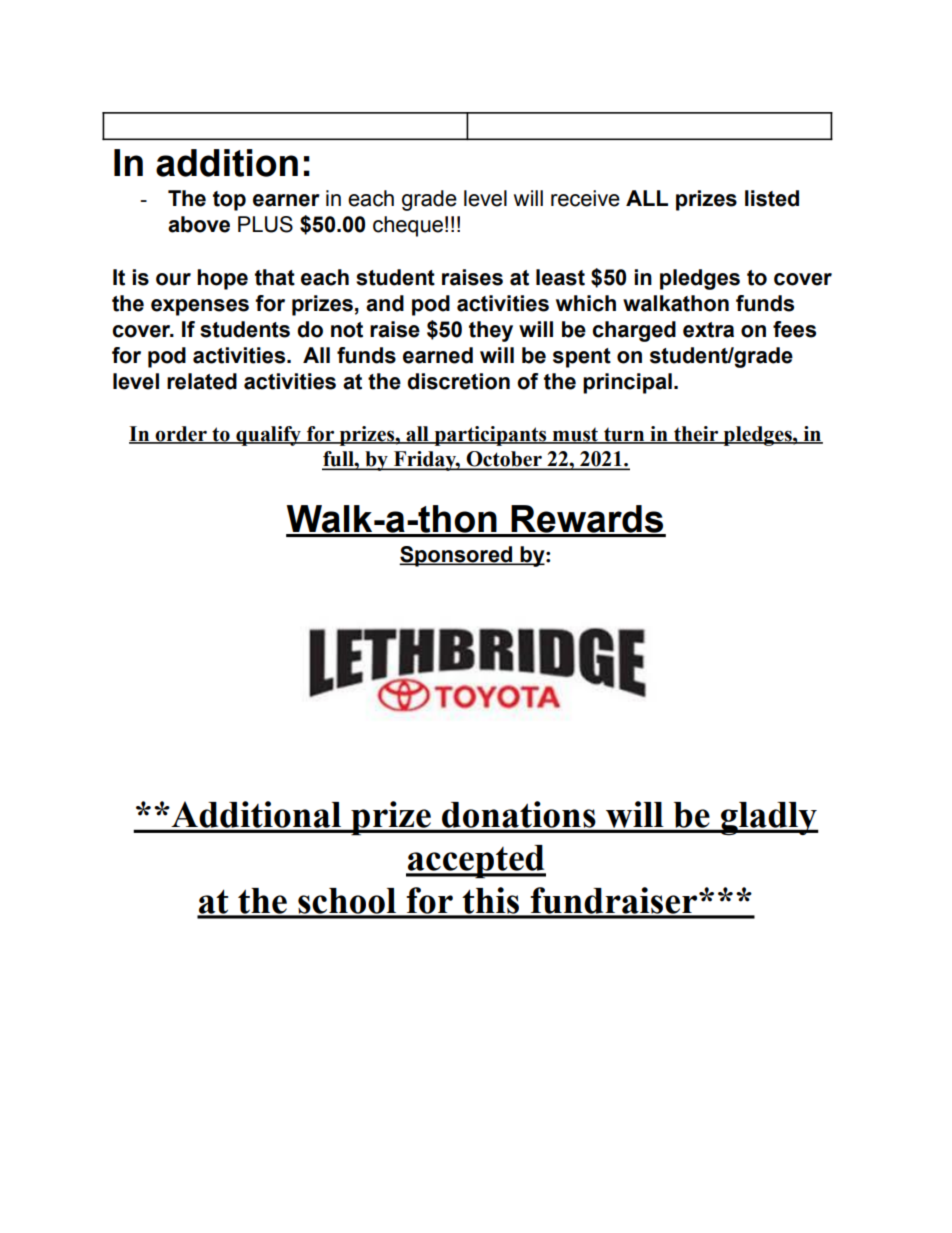 The width and height of the page is (952, 1233). What do you see at coordinates (457, 556) in the page?
I see `Sponsored` at bounding box center [457, 556].
